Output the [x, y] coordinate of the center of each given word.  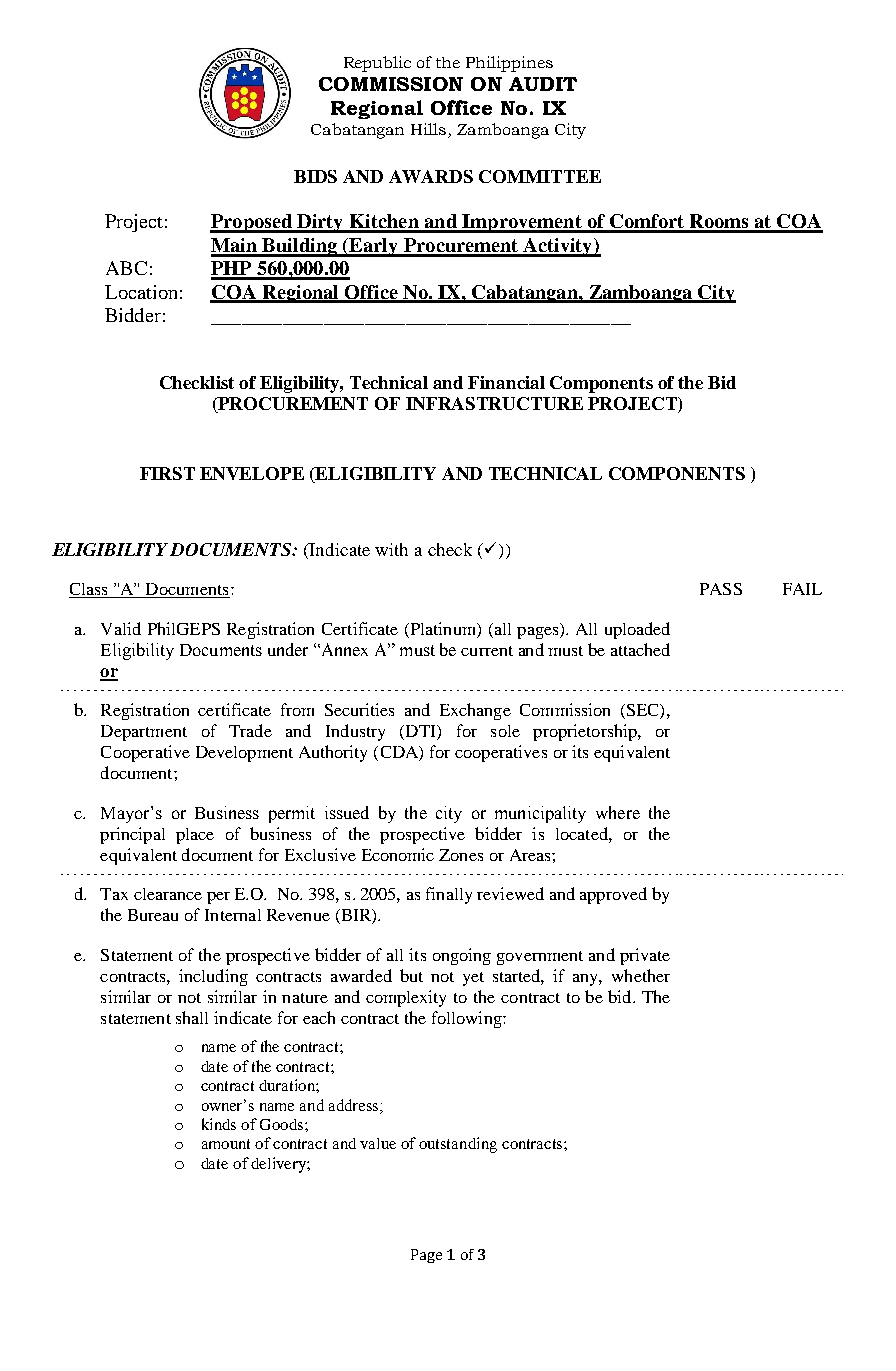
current [487, 651]
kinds [219, 1124]
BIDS [315, 176]
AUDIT [543, 84]
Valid [121, 628]
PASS [721, 589]
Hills [428, 129]
